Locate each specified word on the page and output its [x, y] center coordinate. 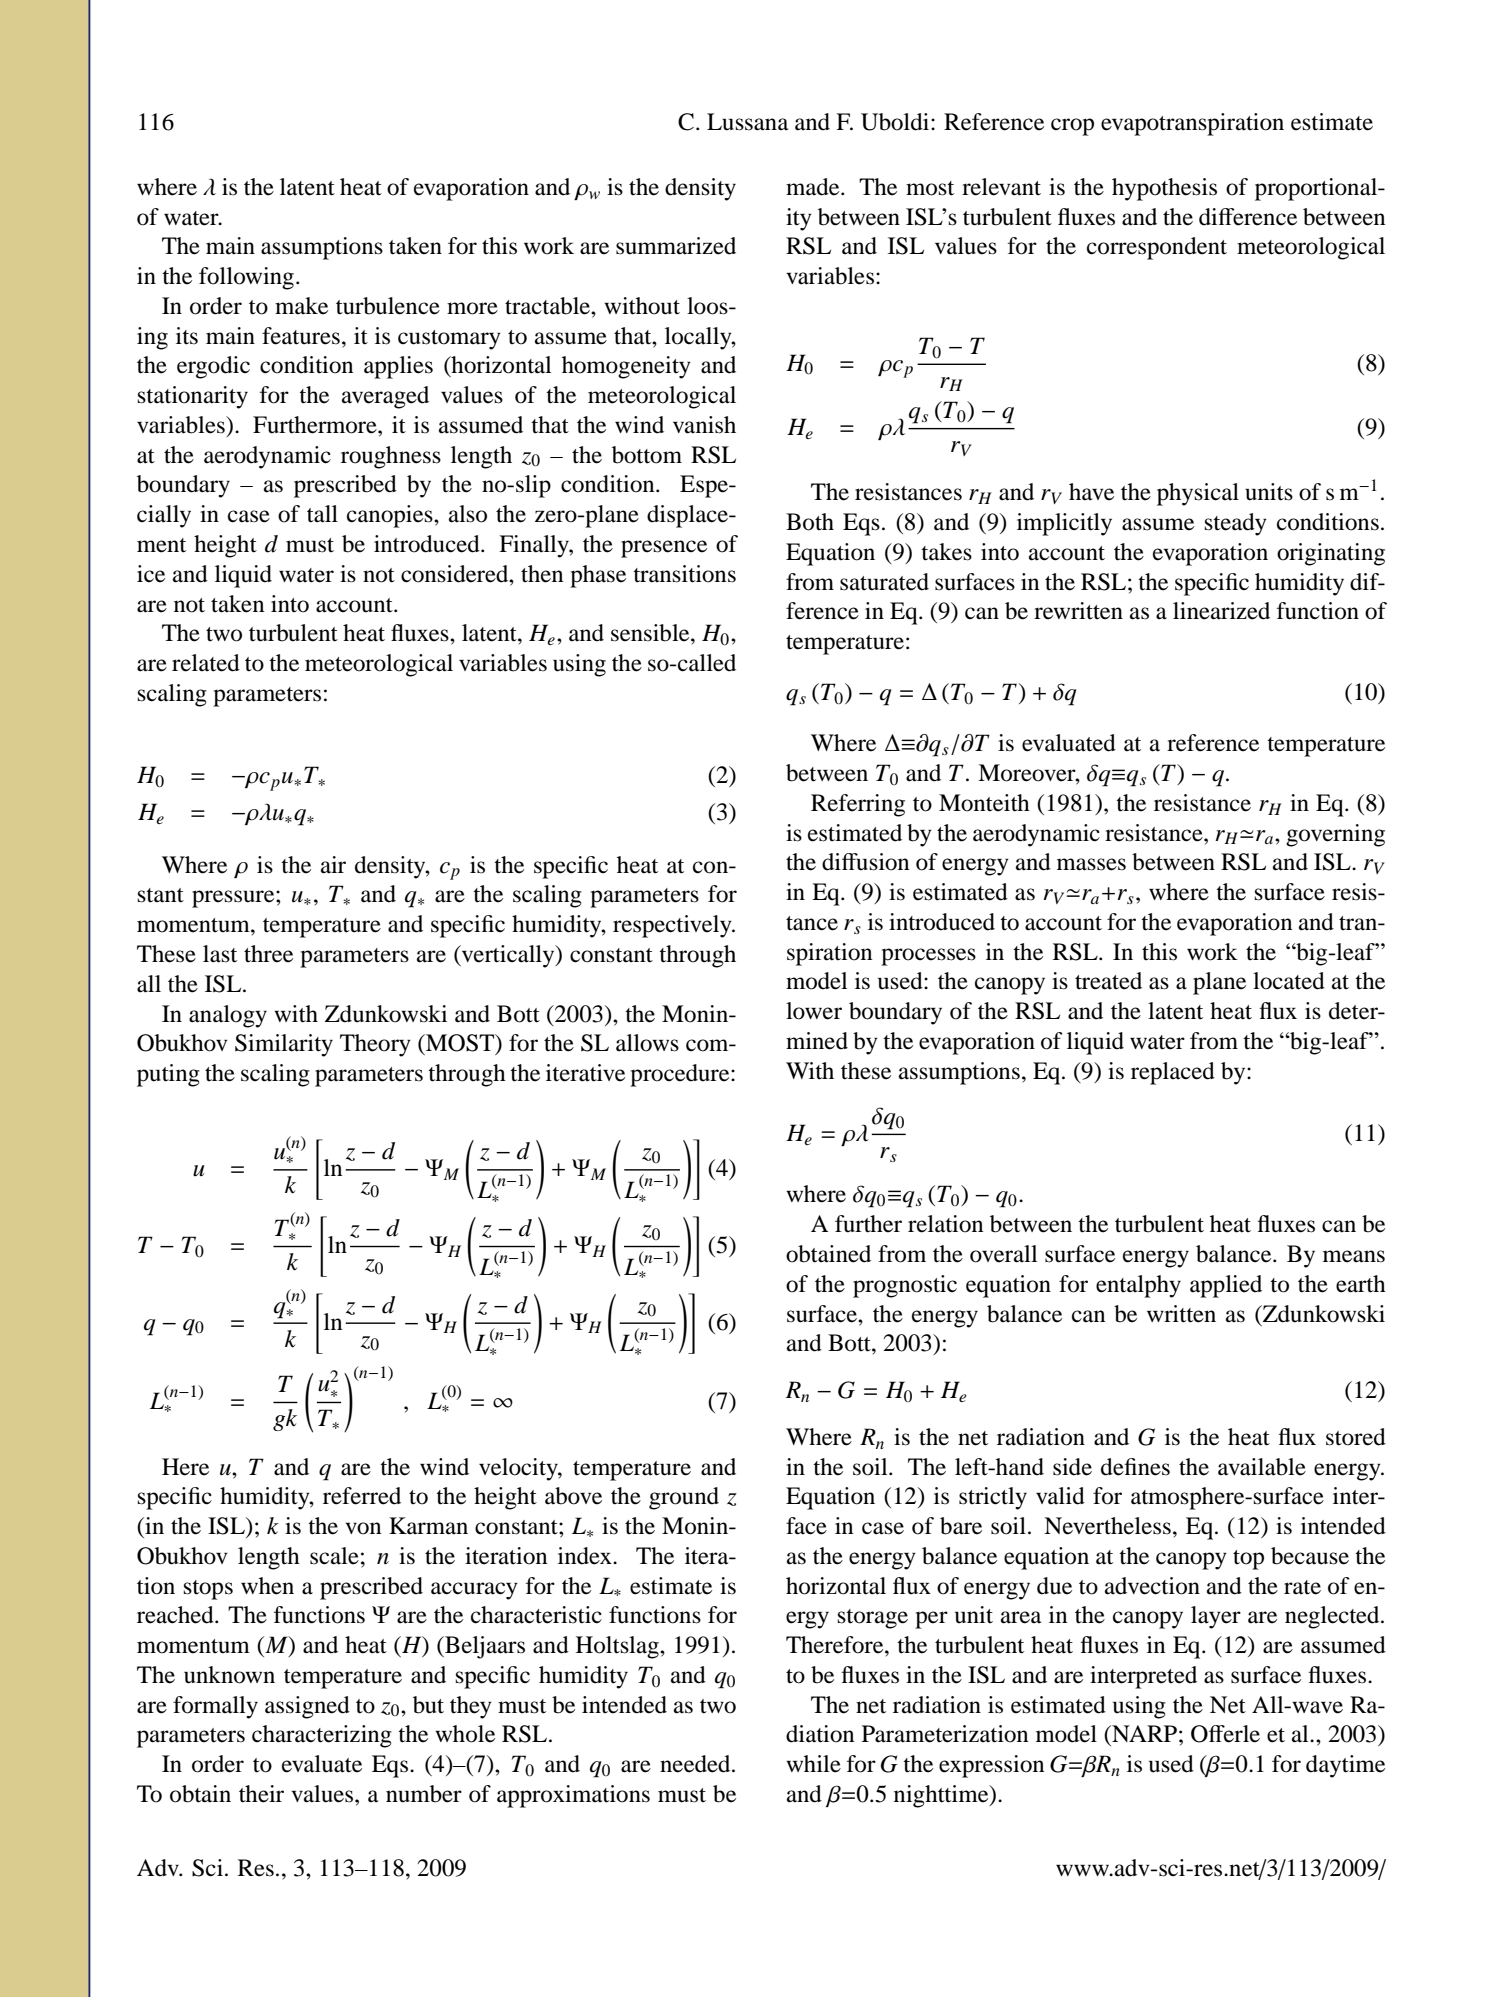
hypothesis [1164, 189]
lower [814, 1011]
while [813, 1764]
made [814, 187]
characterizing [322, 1736]
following [246, 278]
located [1289, 981]
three [268, 954]
